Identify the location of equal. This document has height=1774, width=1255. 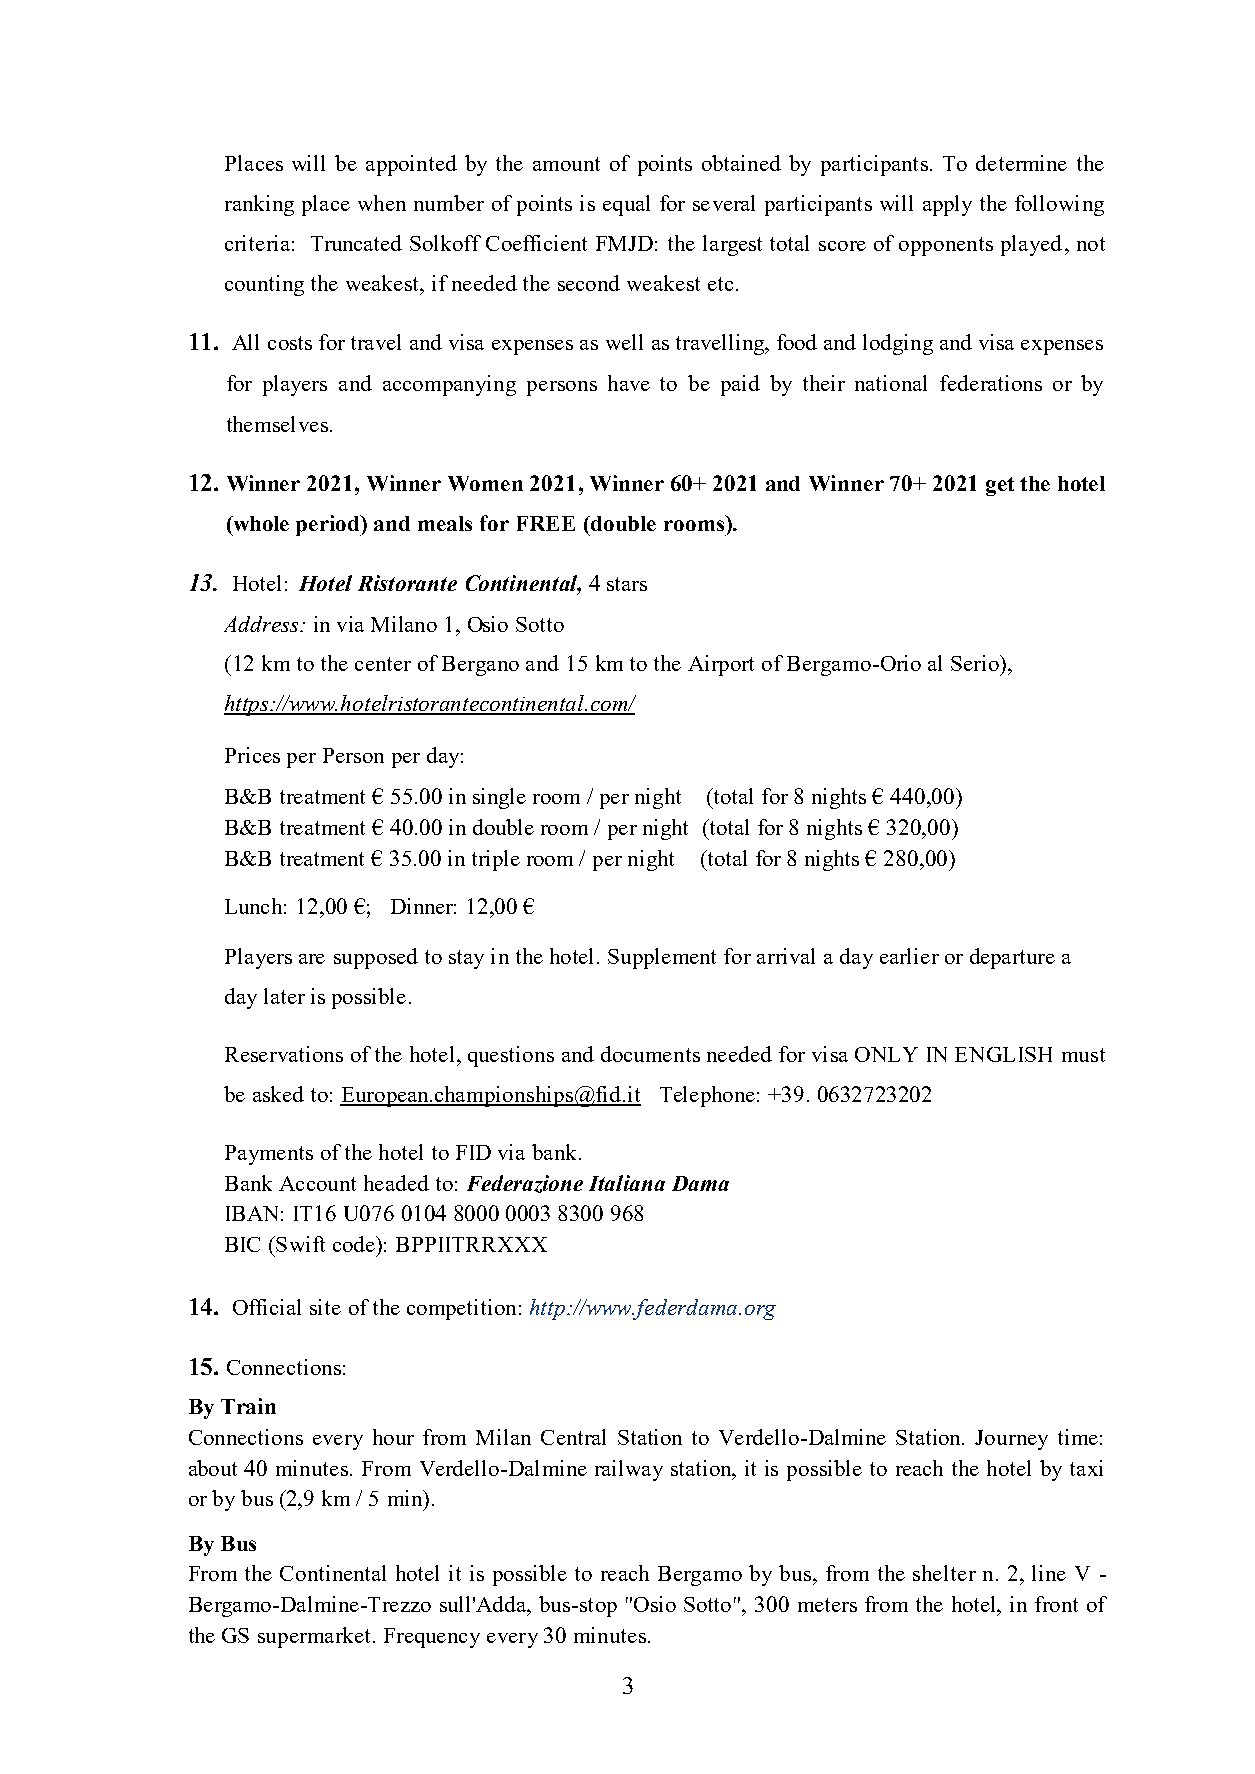
(626, 205).
